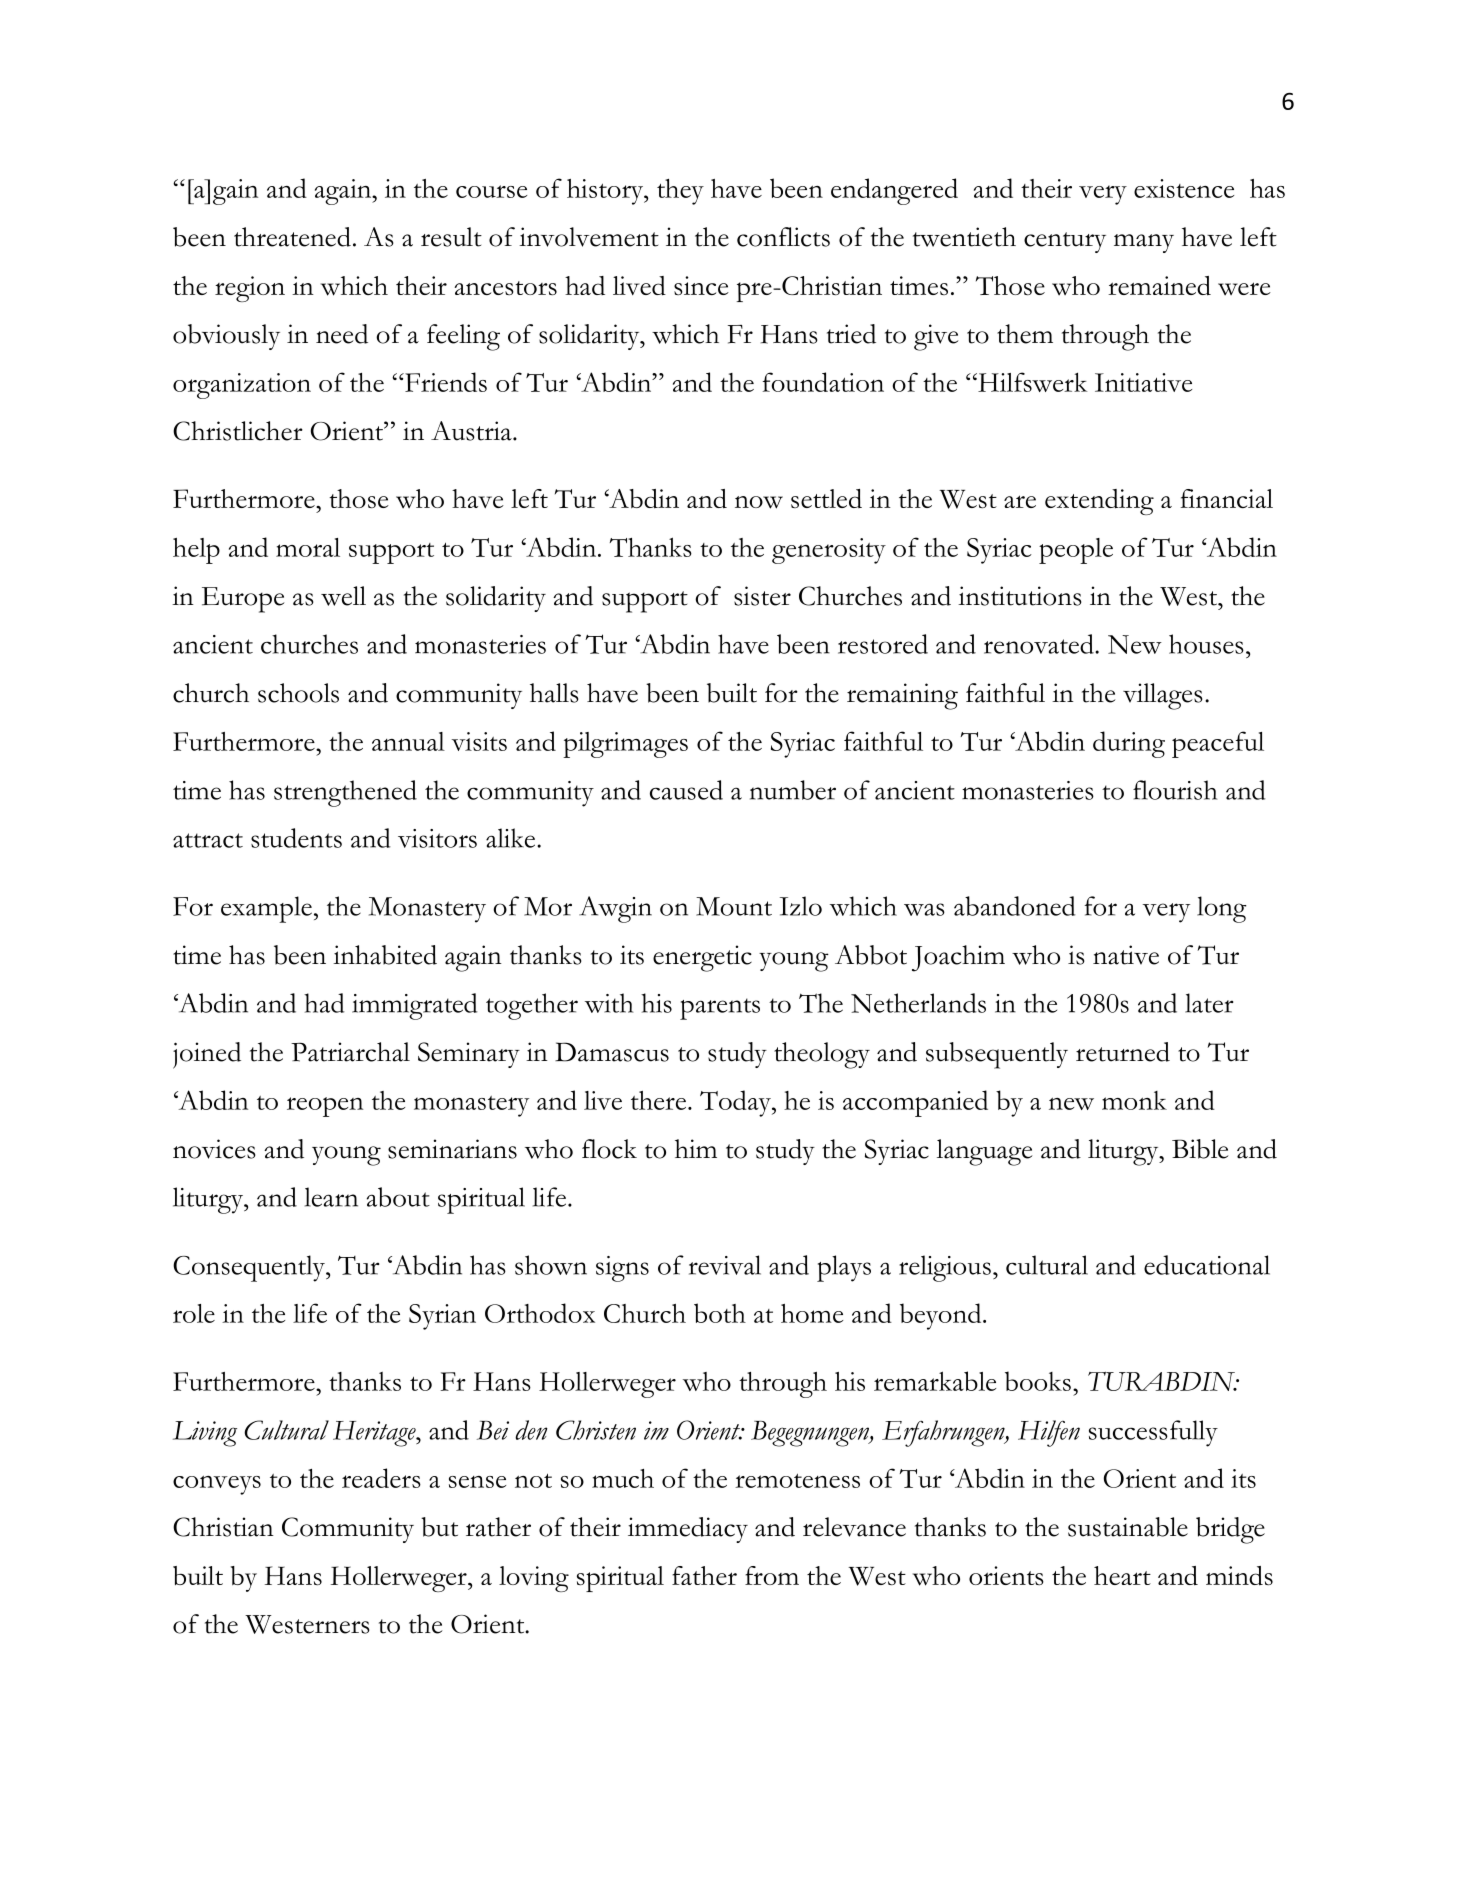  I want to click on immediacy, so click(688, 1530).
